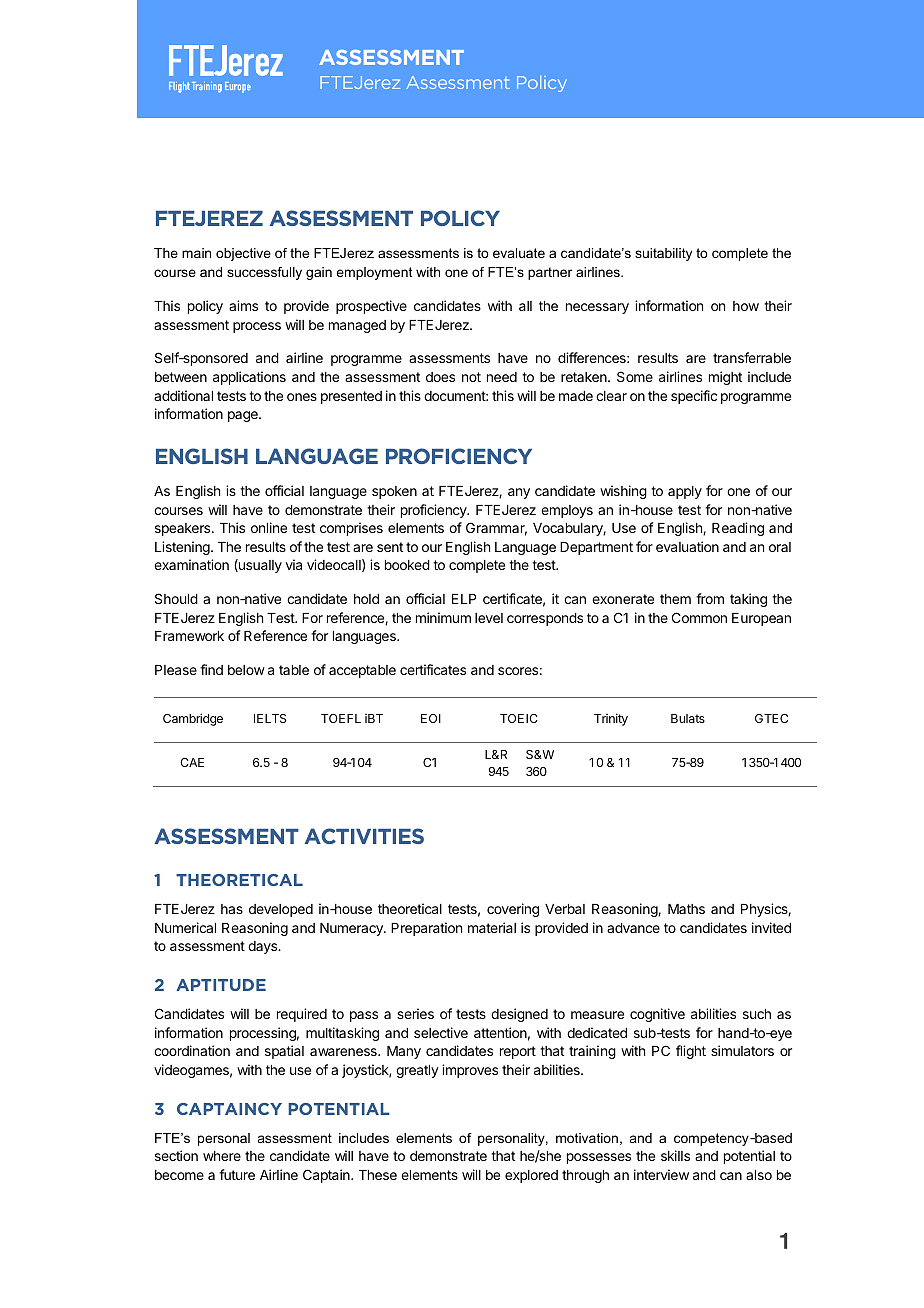 The height and width of the document is (1308, 924). What do you see at coordinates (519, 253) in the document?
I see `evaluate` at bounding box center [519, 253].
